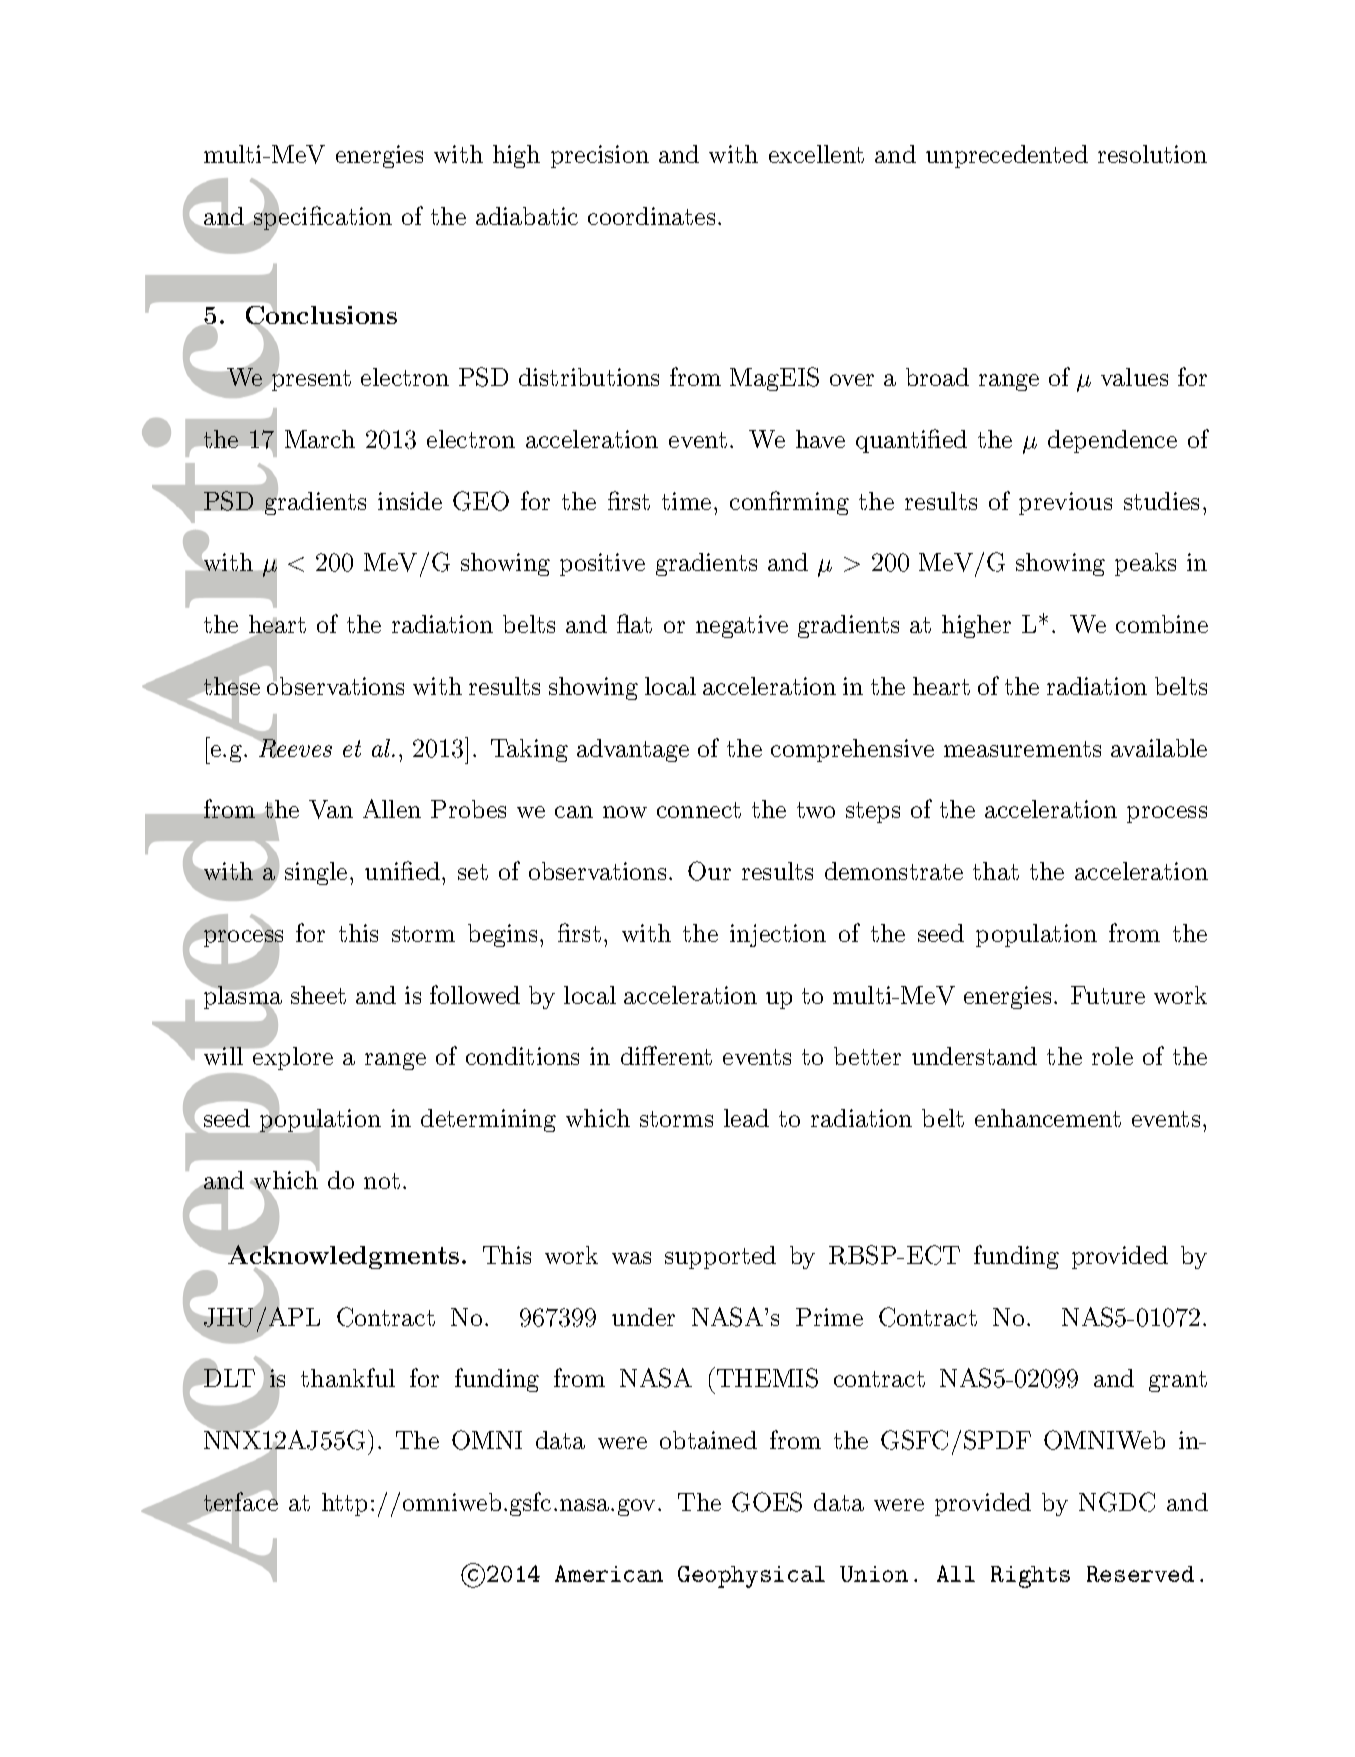  I want to click on combine, so click(1162, 624).
